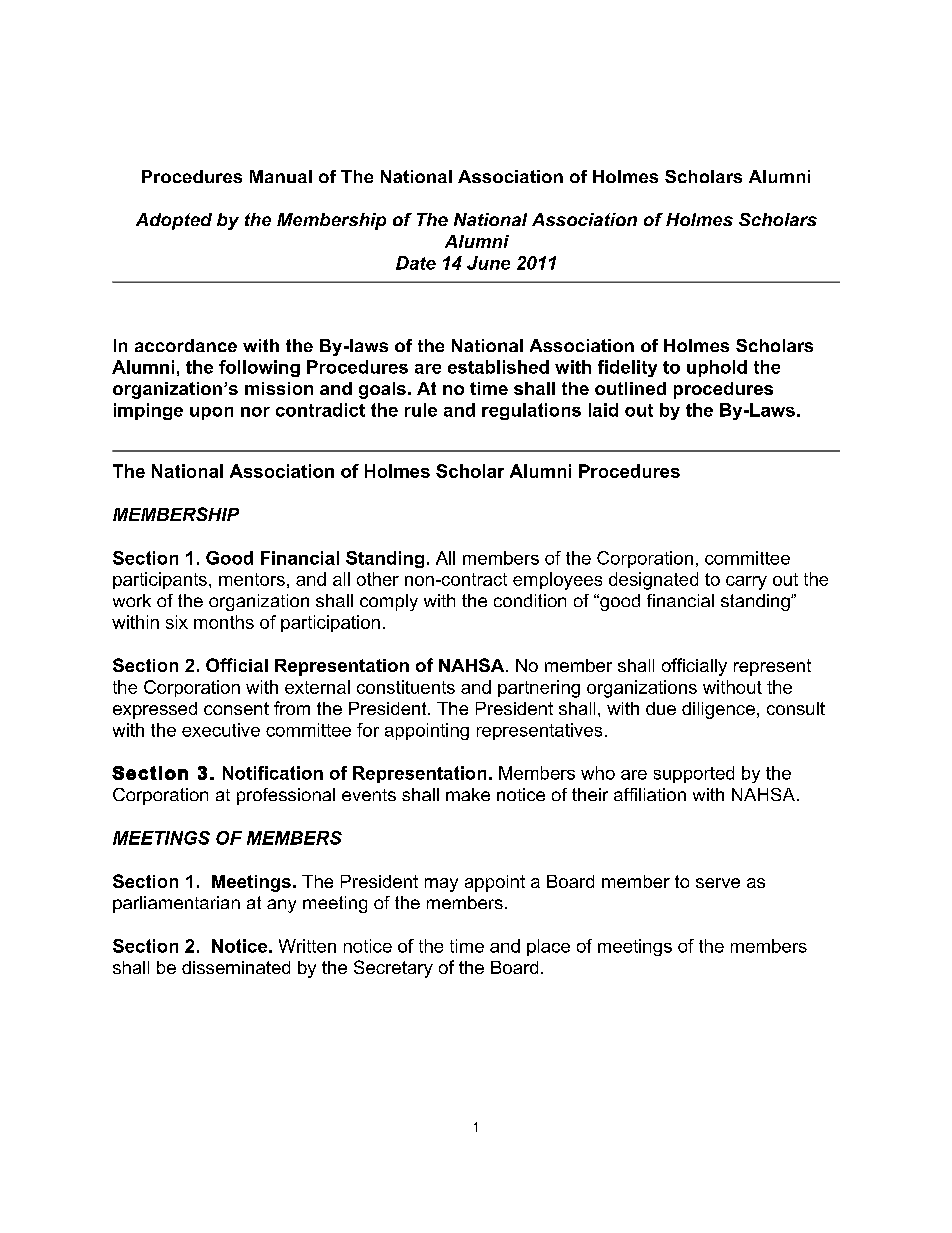 This page has height=1233, width=952. What do you see at coordinates (174, 221) in the page?
I see `Adopted` at bounding box center [174, 221].
